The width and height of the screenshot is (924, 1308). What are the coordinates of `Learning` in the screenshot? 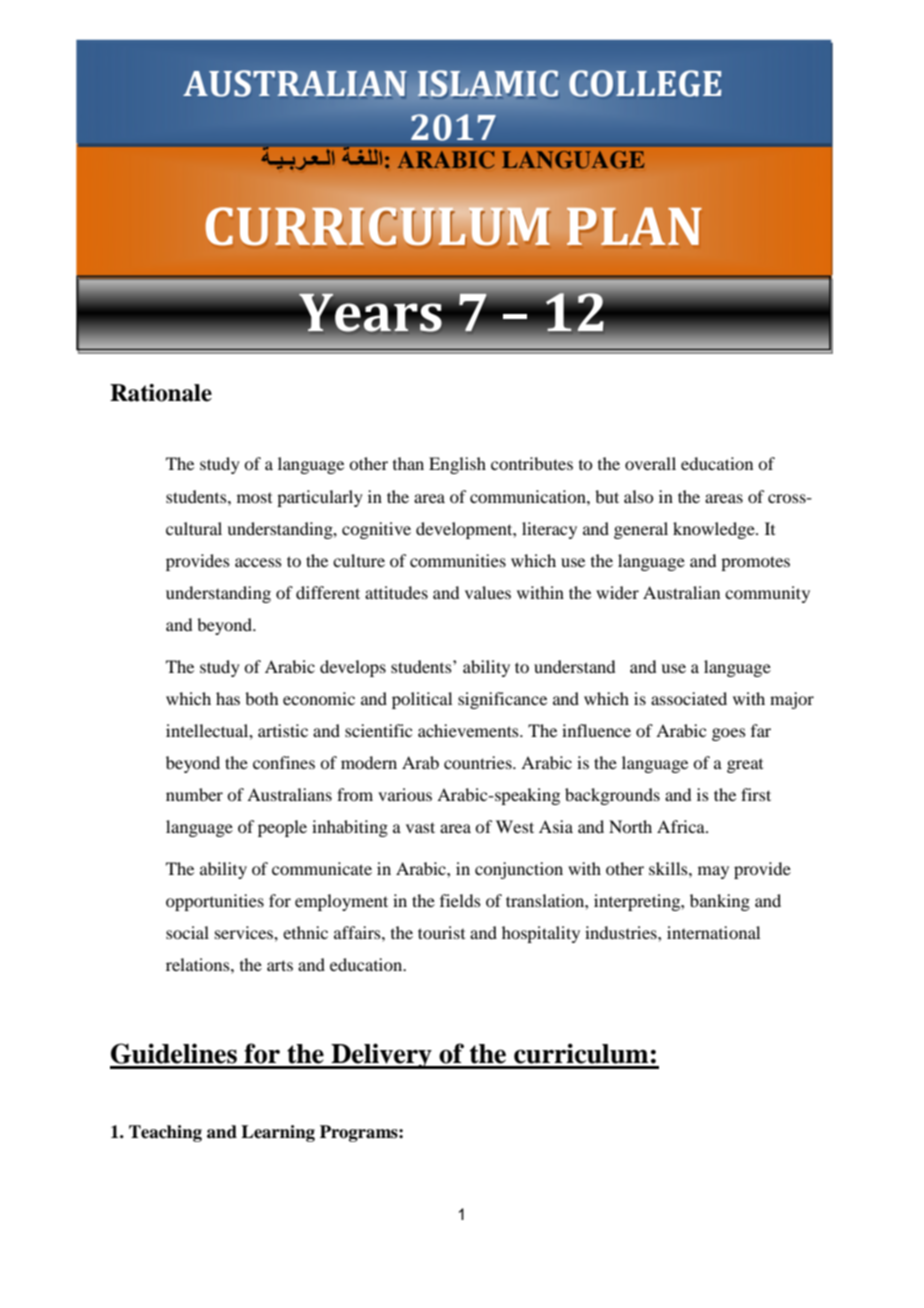 It's located at (278, 1133).
